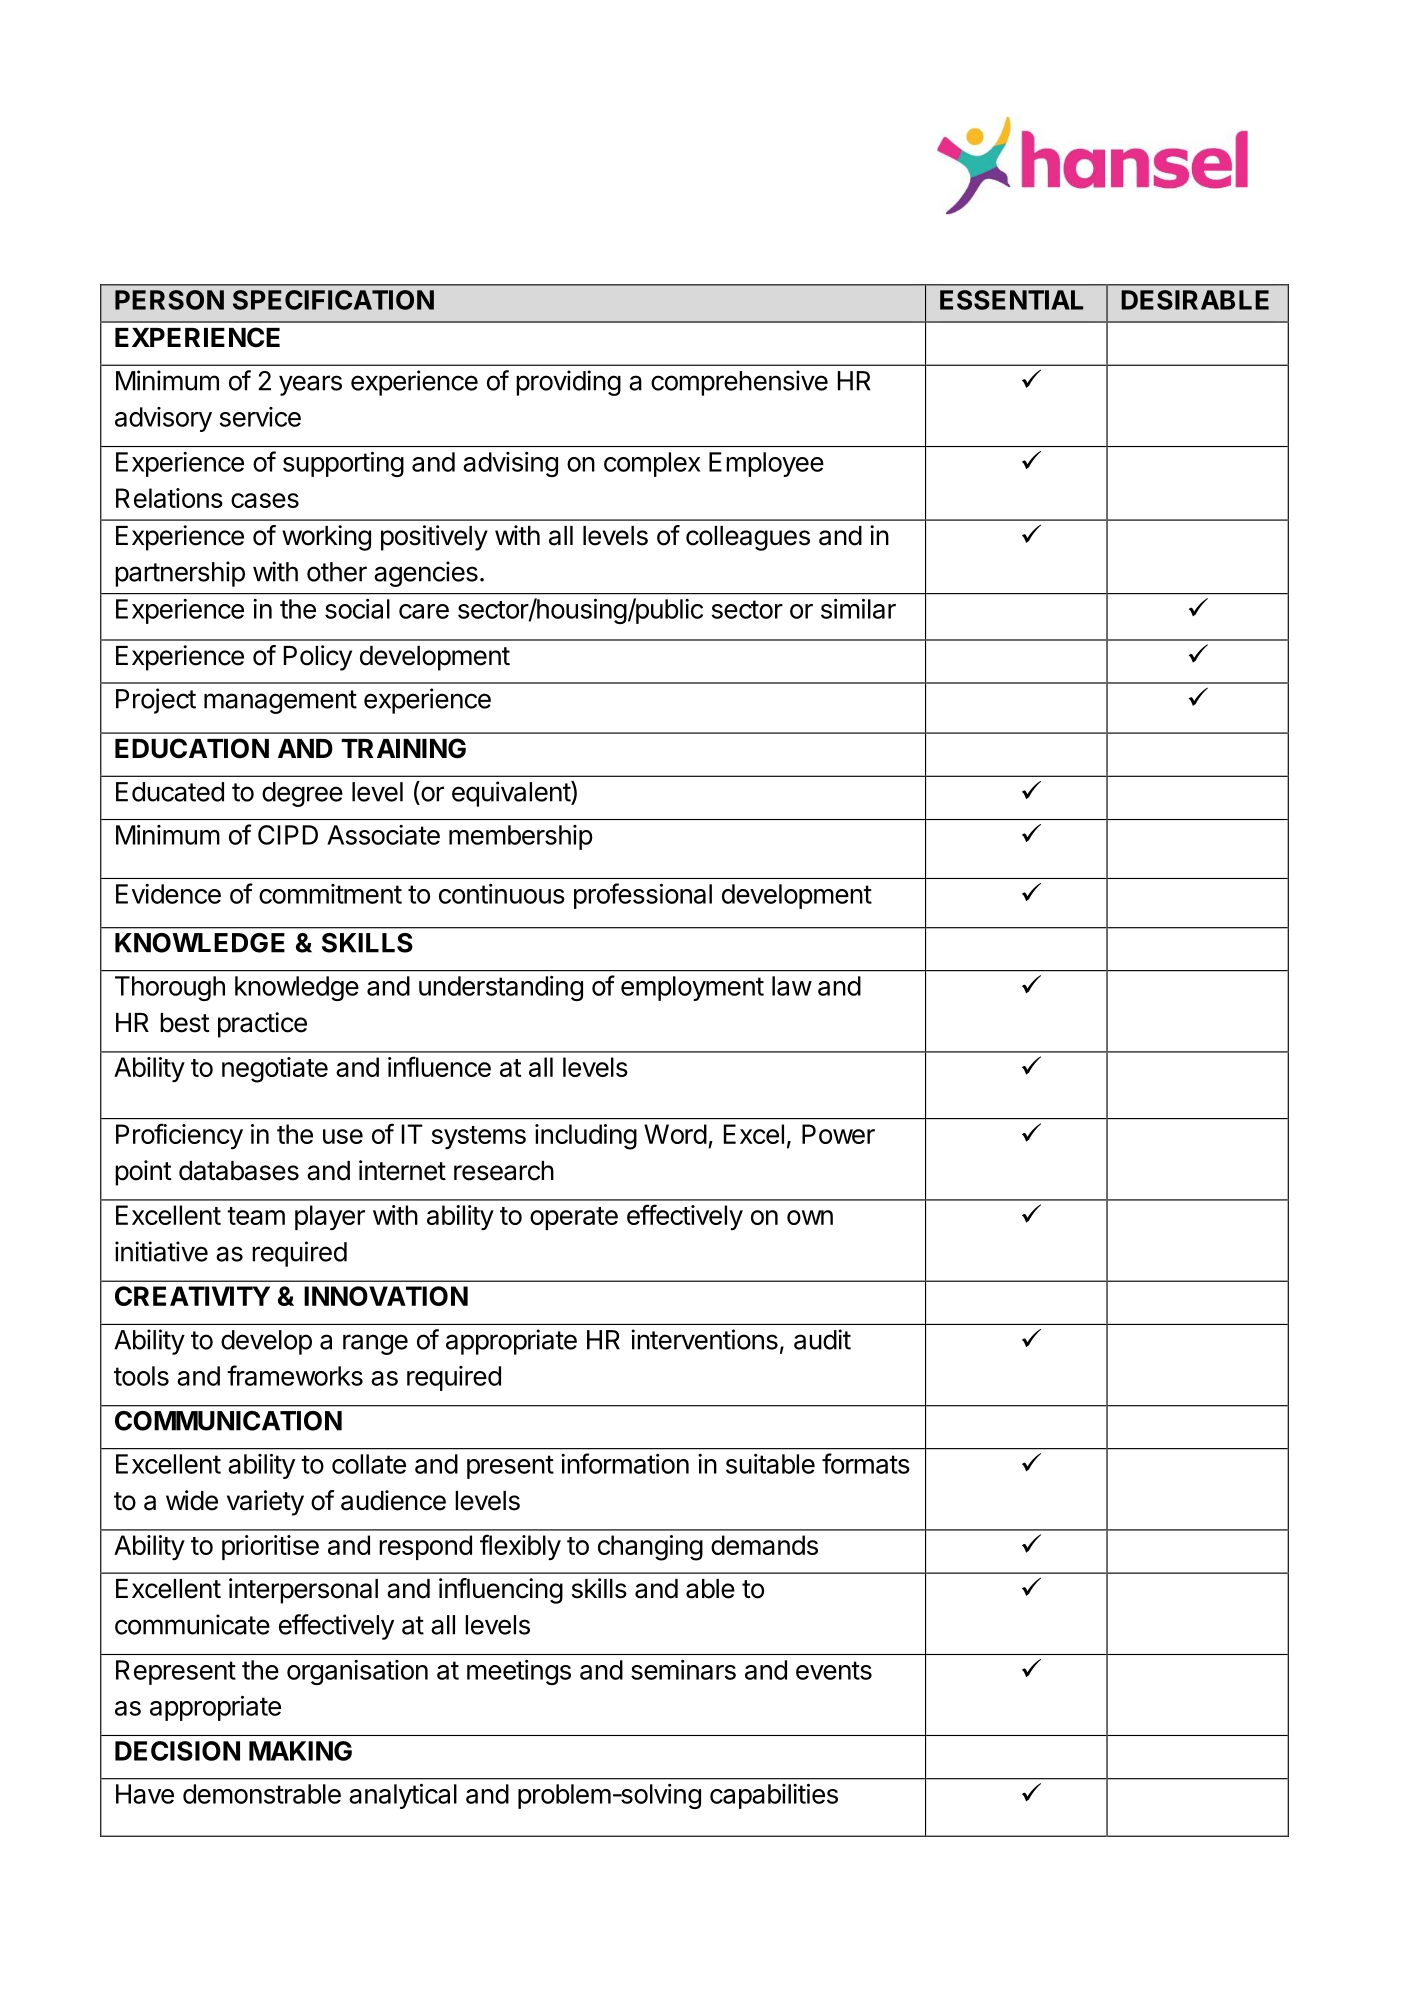  I want to click on understanding, so click(501, 988).
